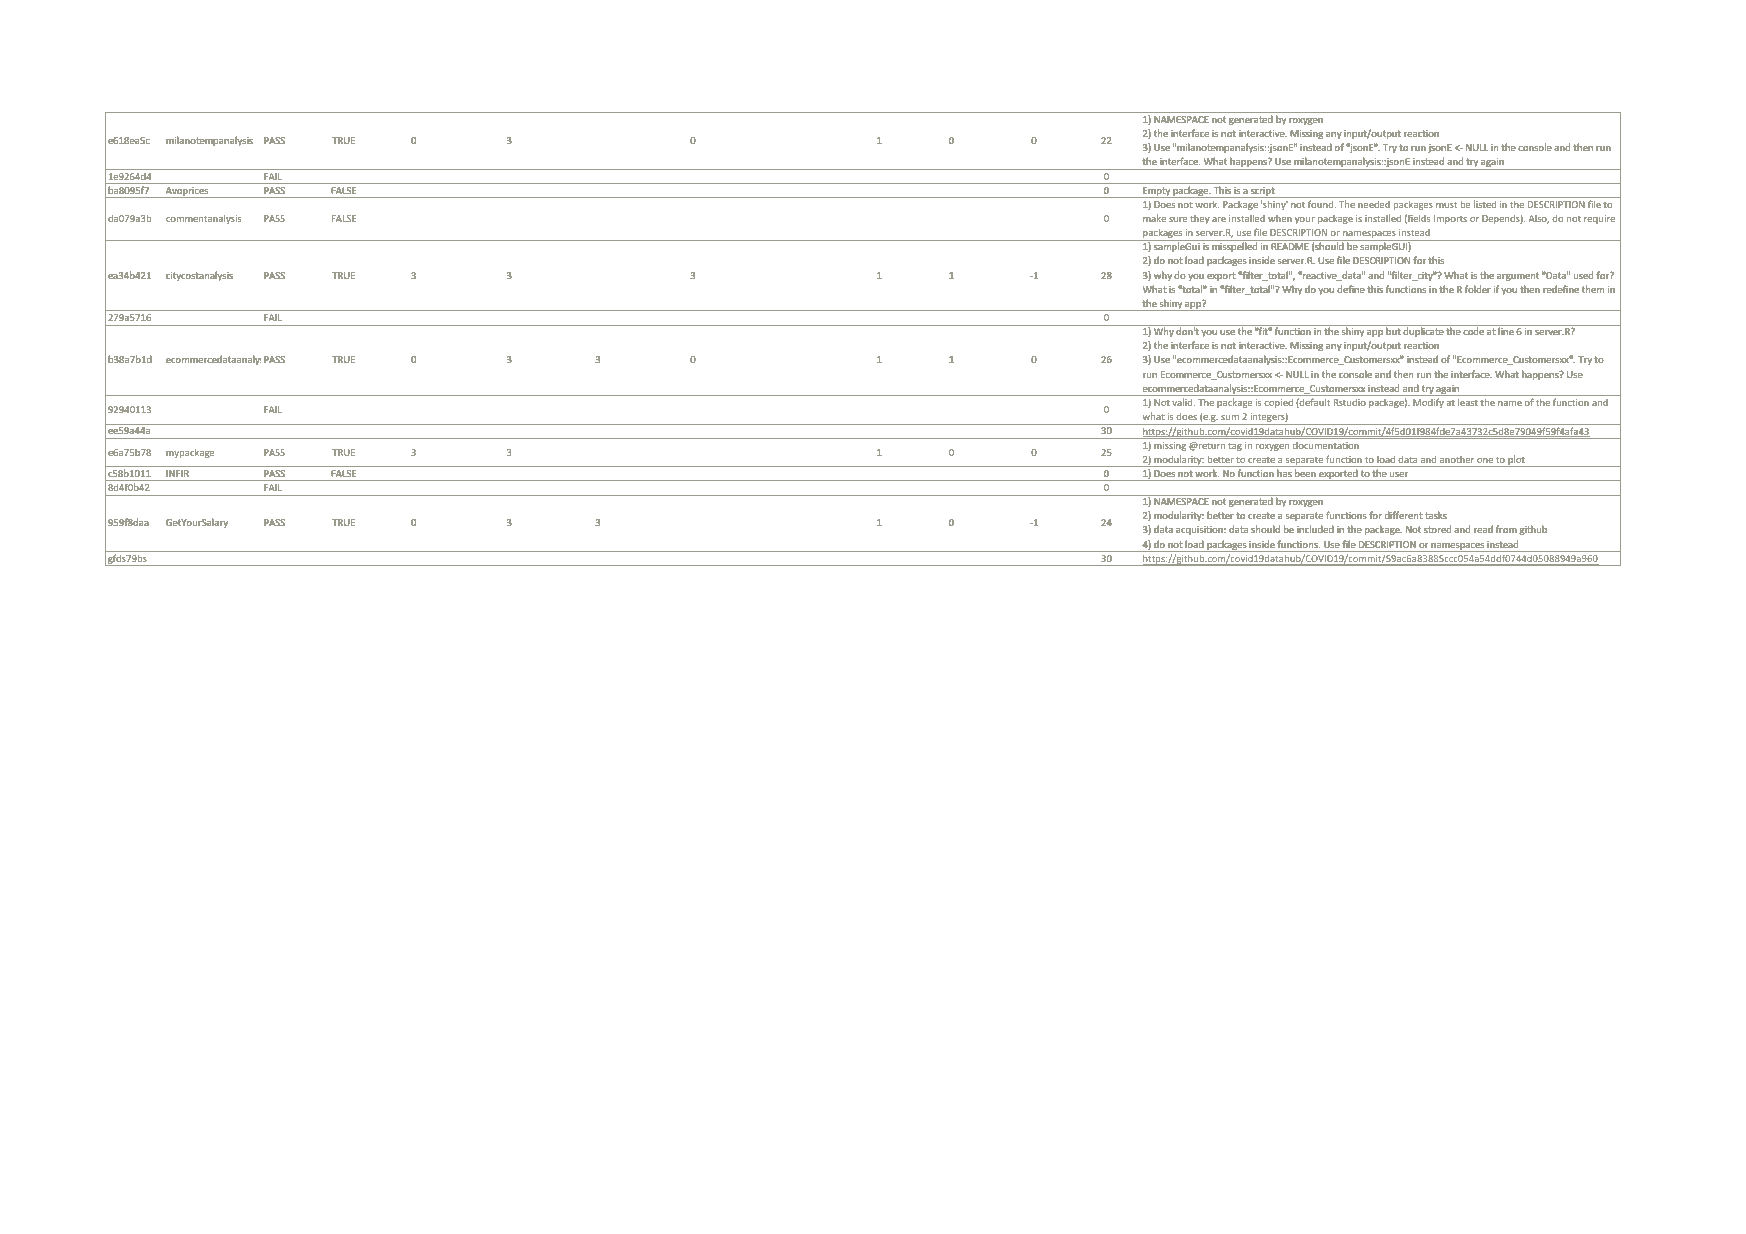  I want to click on folder, so click(1478, 289).
